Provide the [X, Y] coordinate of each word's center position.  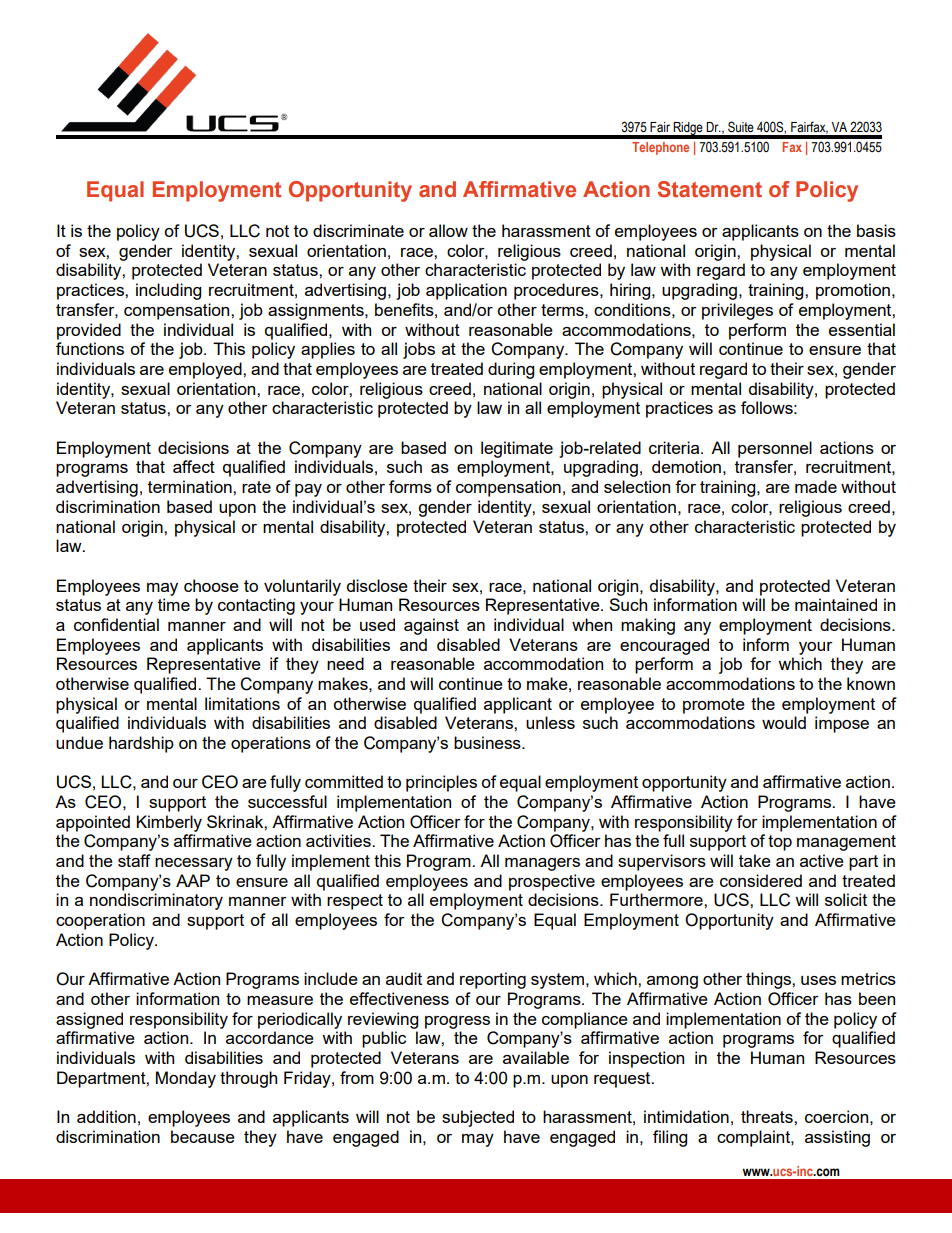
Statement [710, 189]
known [871, 683]
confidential [116, 624]
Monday [186, 1079]
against [431, 626]
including [168, 291]
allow [448, 230]
